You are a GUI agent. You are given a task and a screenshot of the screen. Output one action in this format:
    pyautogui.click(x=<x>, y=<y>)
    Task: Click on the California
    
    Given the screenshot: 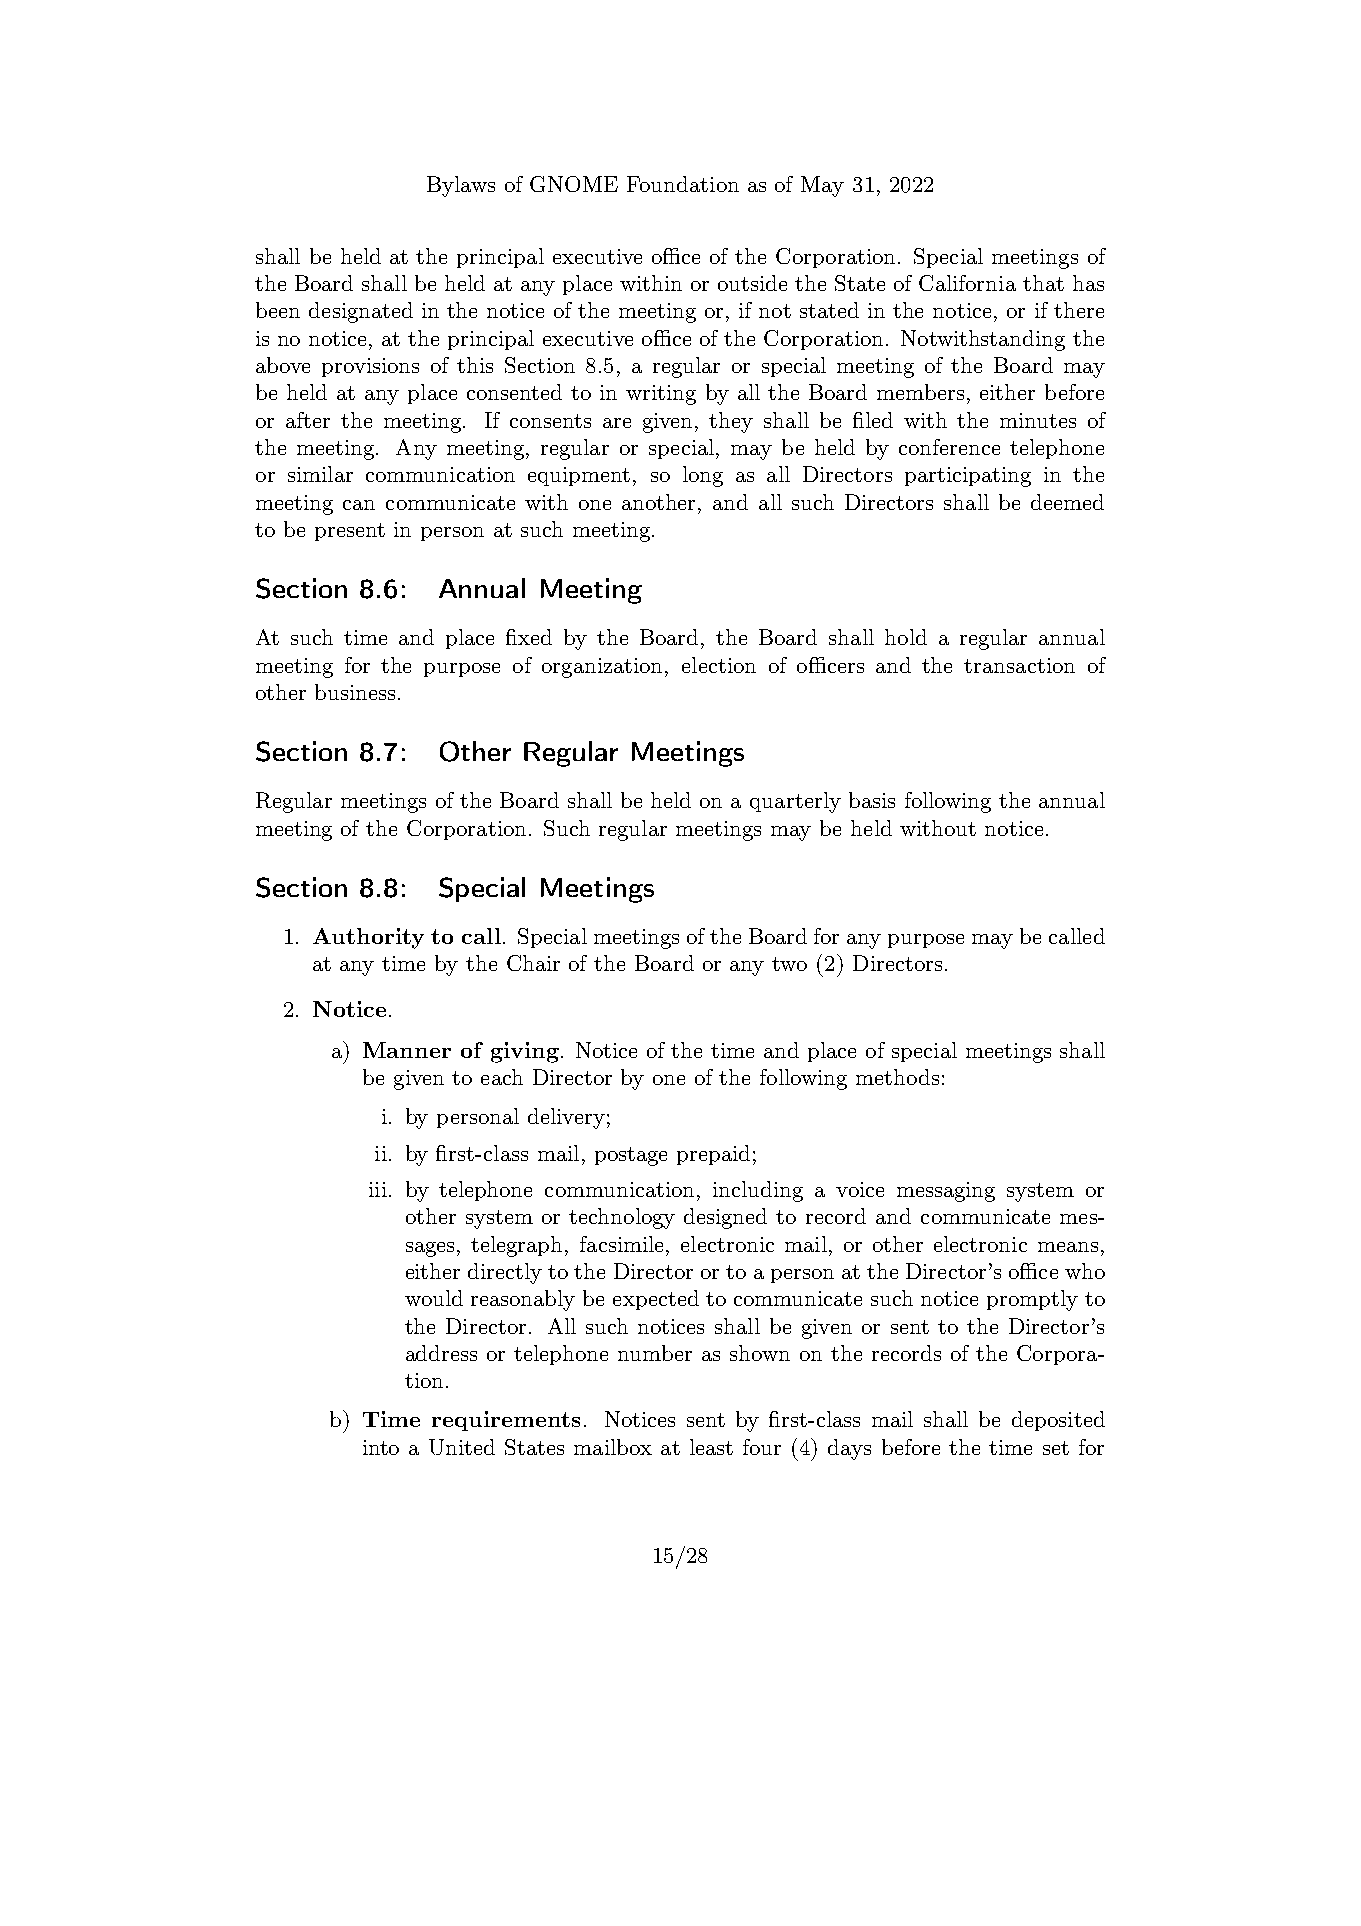 What is the action you would take?
    pyautogui.click(x=967, y=283)
